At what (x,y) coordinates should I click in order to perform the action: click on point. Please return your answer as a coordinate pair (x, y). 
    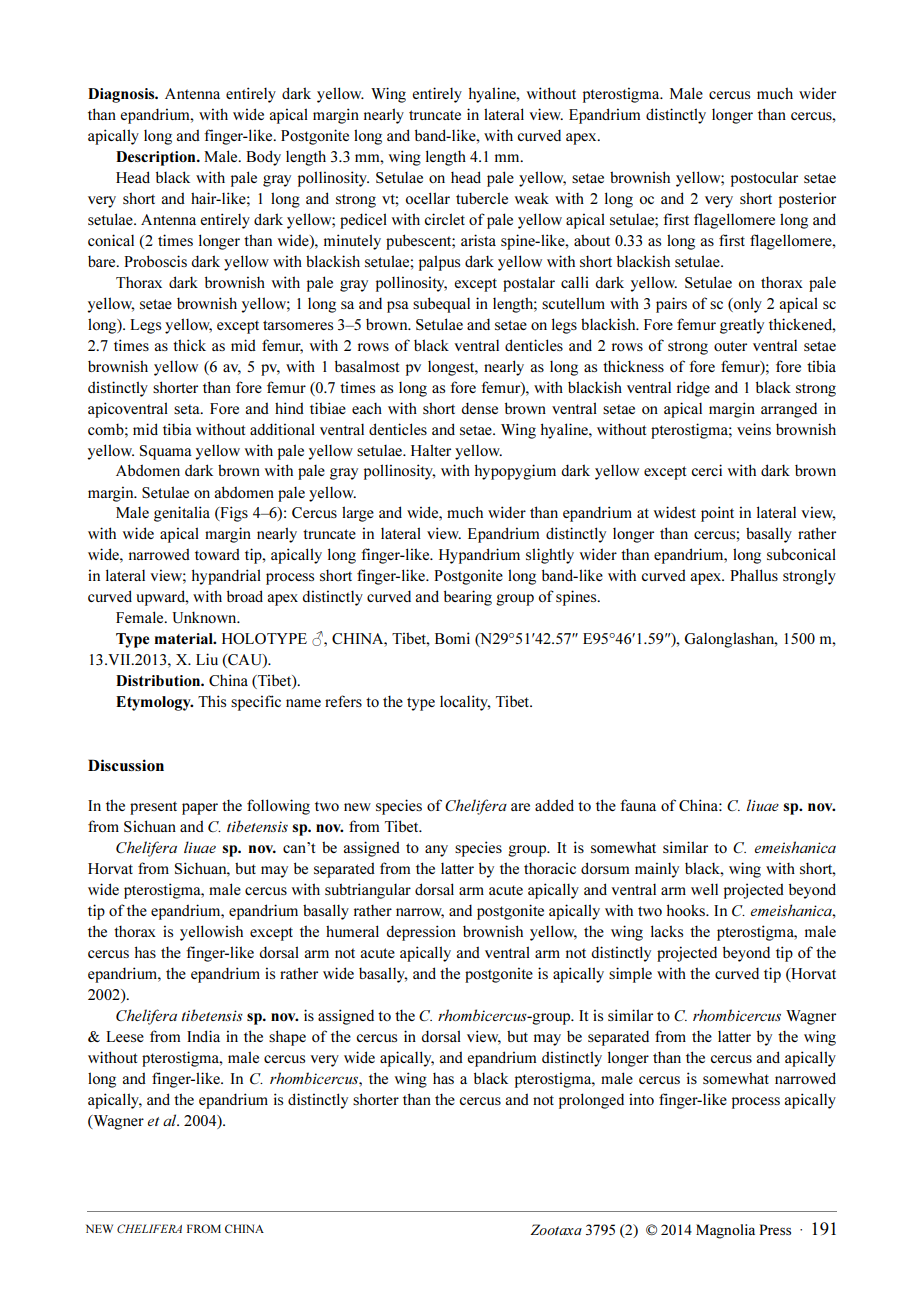
    Looking at the image, I should click on (717, 514).
